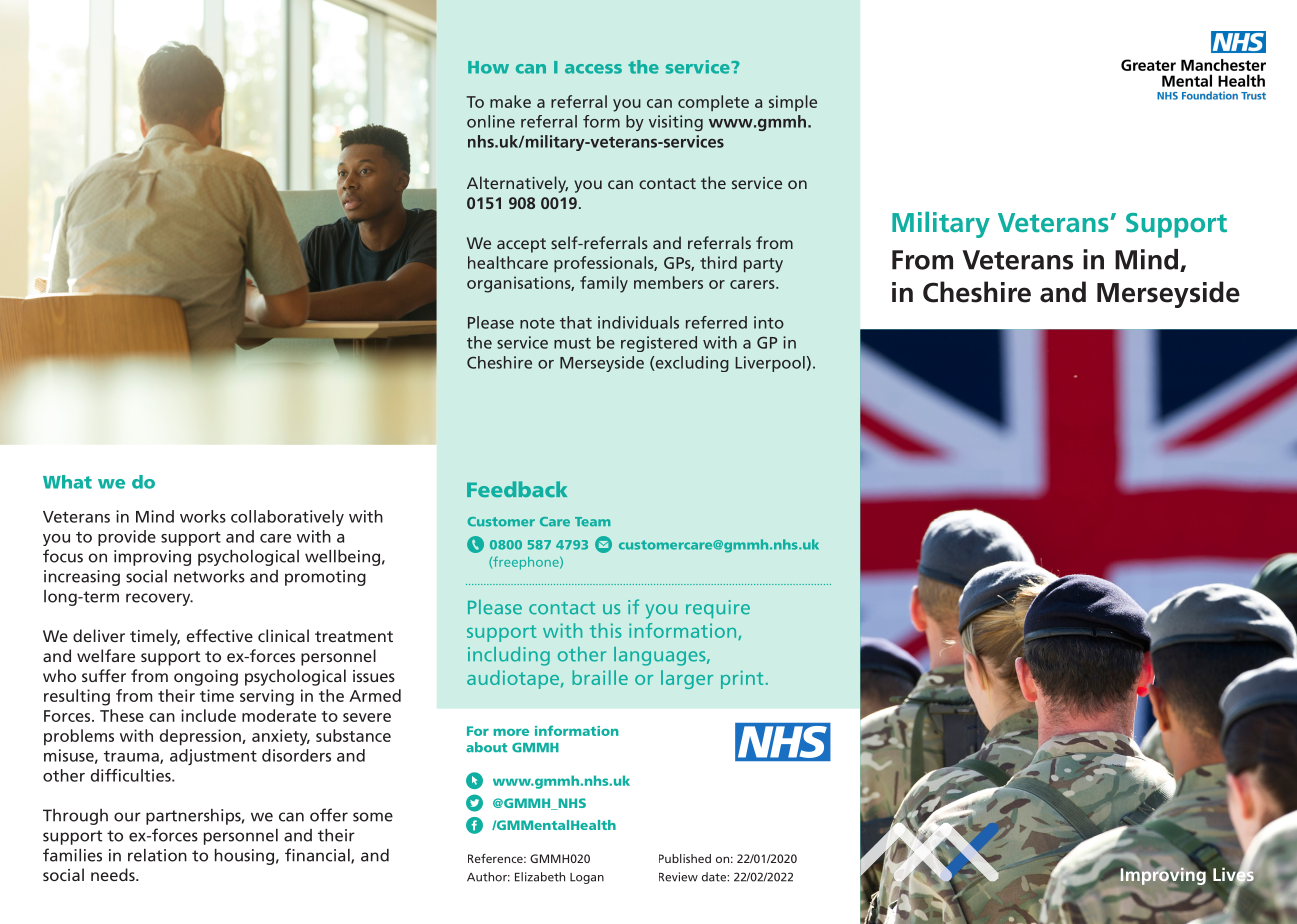  What do you see at coordinates (373, 817) in the image?
I see `some` at bounding box center [373, 817].
